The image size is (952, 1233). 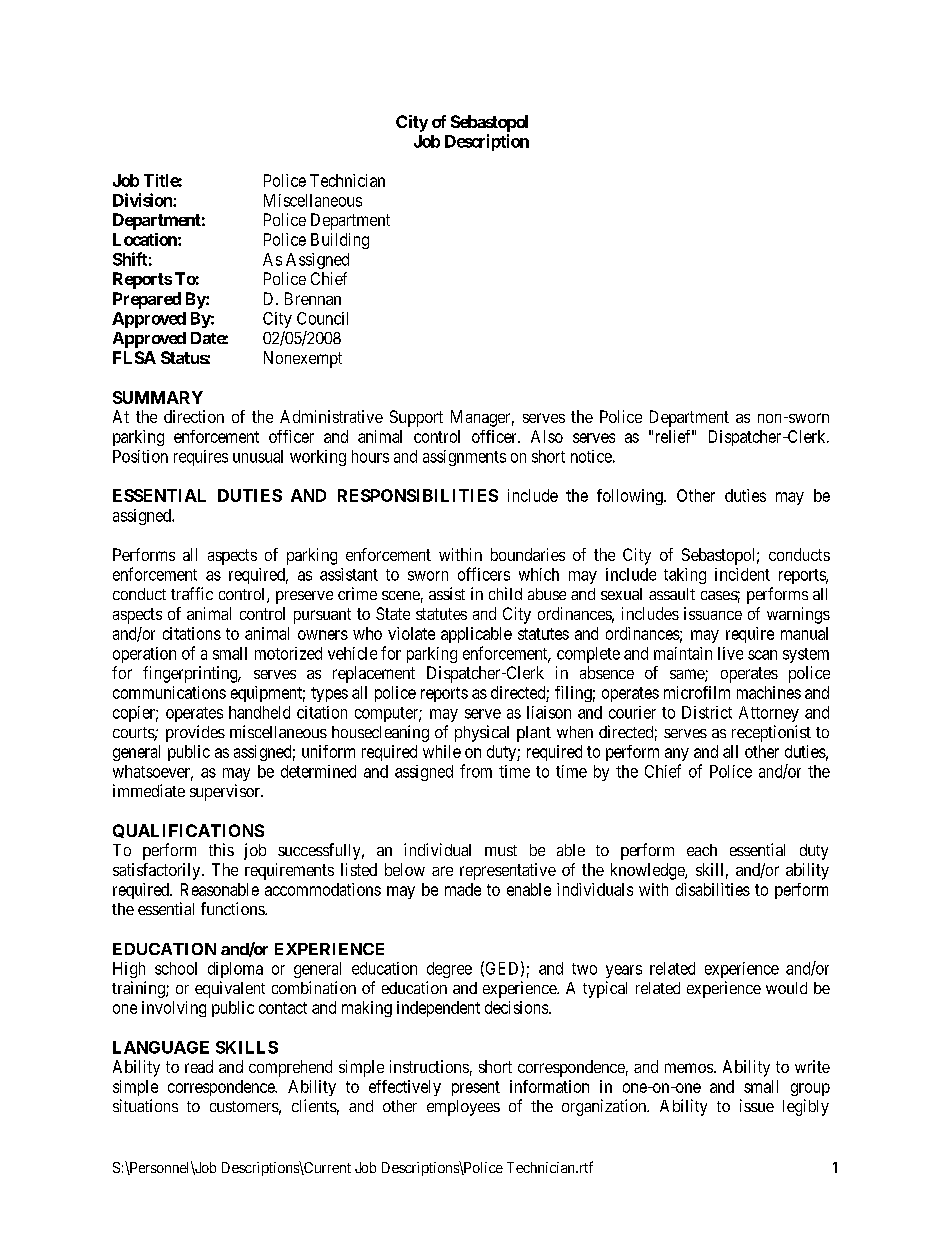 What do you see at coordinates (689, 1068) in the screenshot?
I see `memos` at bounding box center [689, 1068].
